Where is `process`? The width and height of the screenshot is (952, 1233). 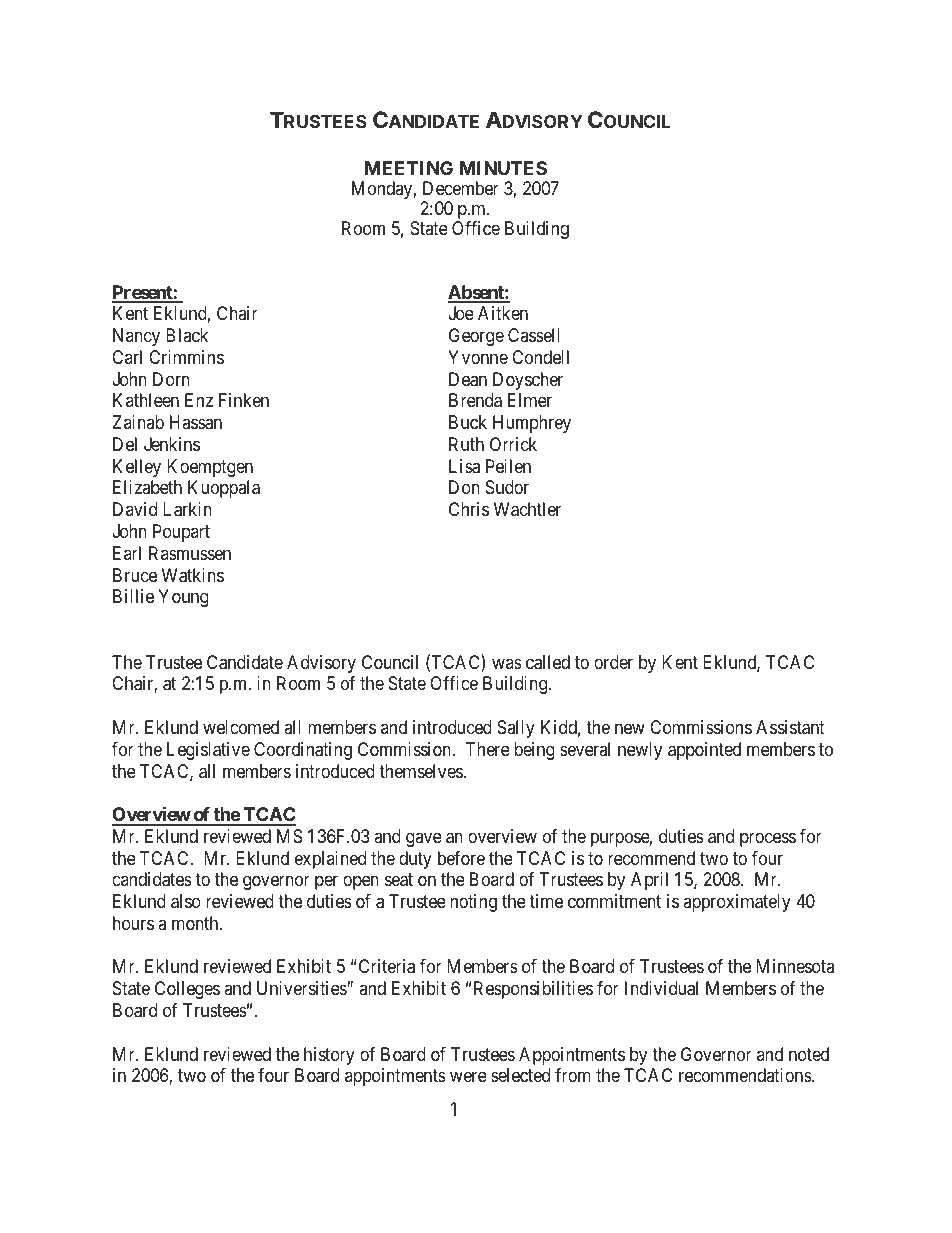 process is located at coordinates (768, 839).
